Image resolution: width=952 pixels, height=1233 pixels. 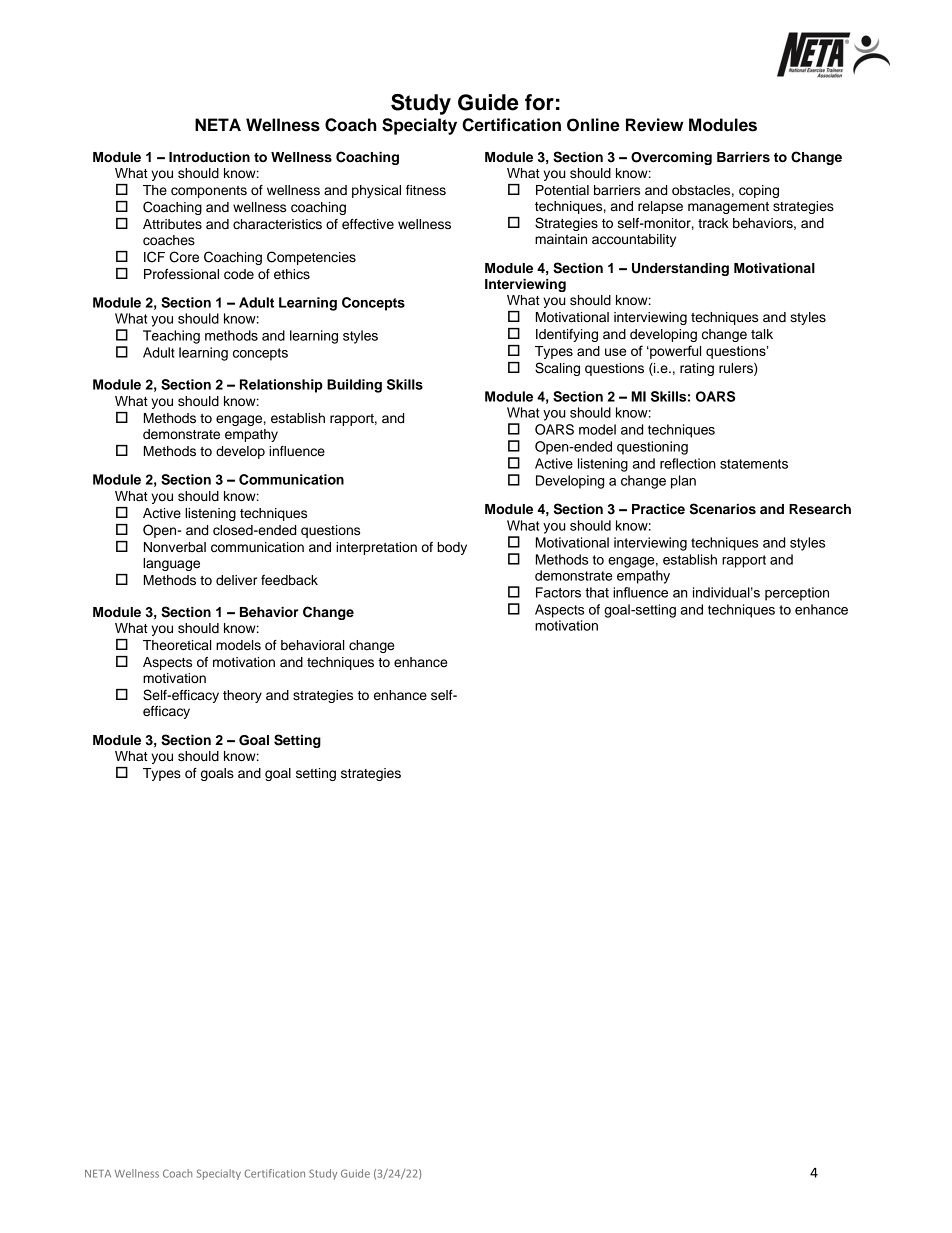 What do you see at coordinates (175, 547) in the image?
I see `Nonverbal` at bounding box center [175, 547].
